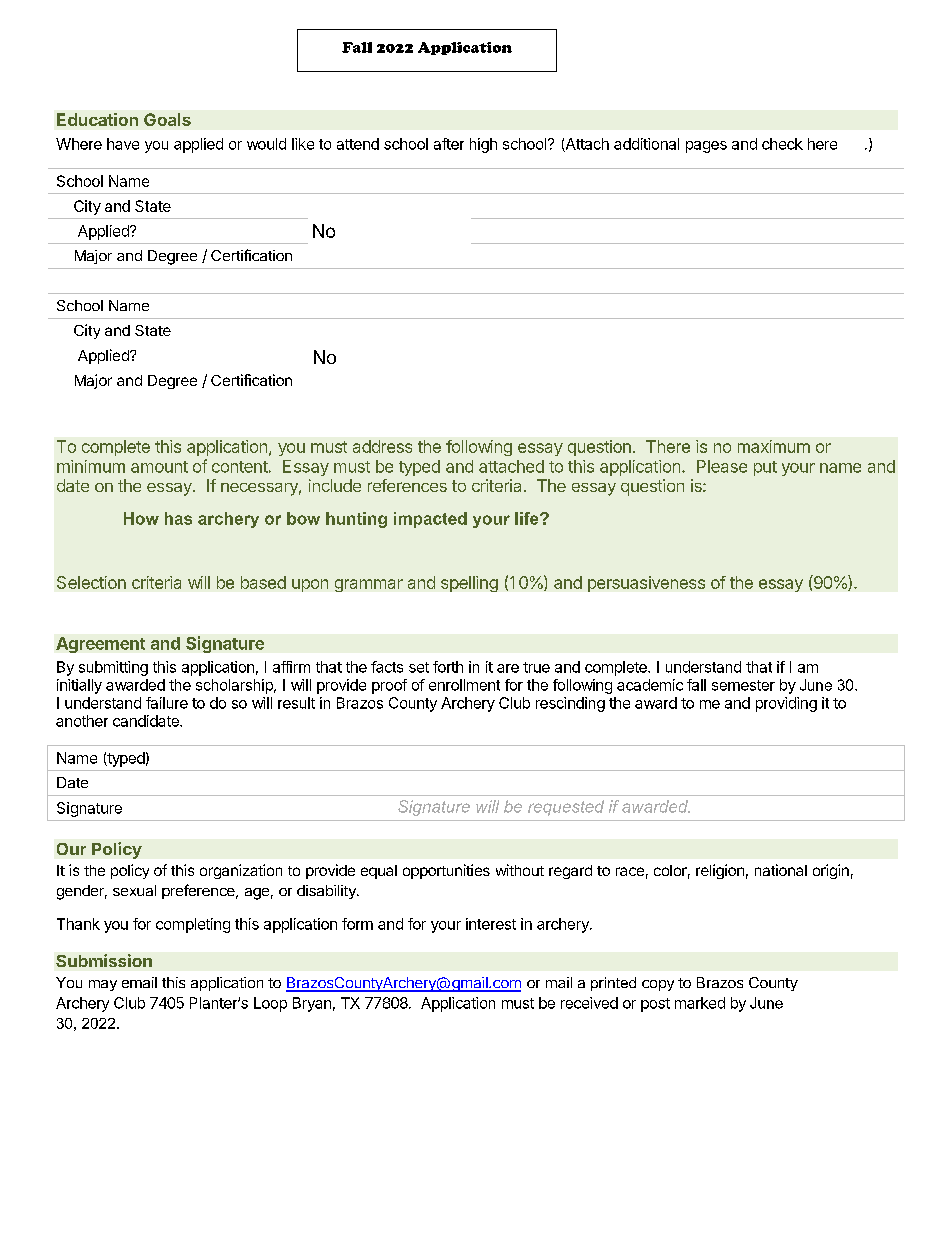 Image resolution: width=952 pixels, height=1233 pixels. I want to click on after, so click(449, 144).
